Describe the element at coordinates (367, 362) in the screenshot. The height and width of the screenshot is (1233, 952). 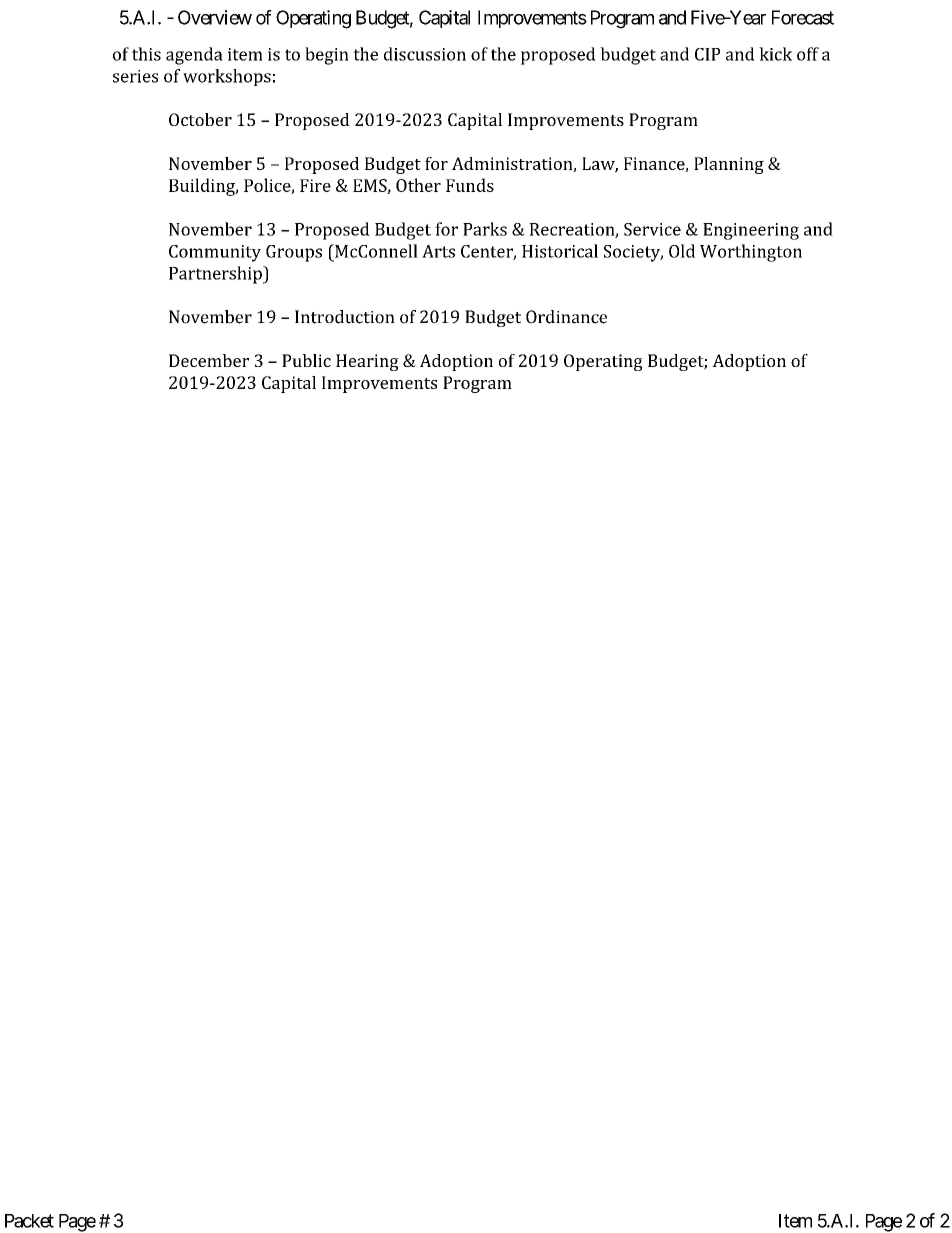
I see `Hearing` at that location.
